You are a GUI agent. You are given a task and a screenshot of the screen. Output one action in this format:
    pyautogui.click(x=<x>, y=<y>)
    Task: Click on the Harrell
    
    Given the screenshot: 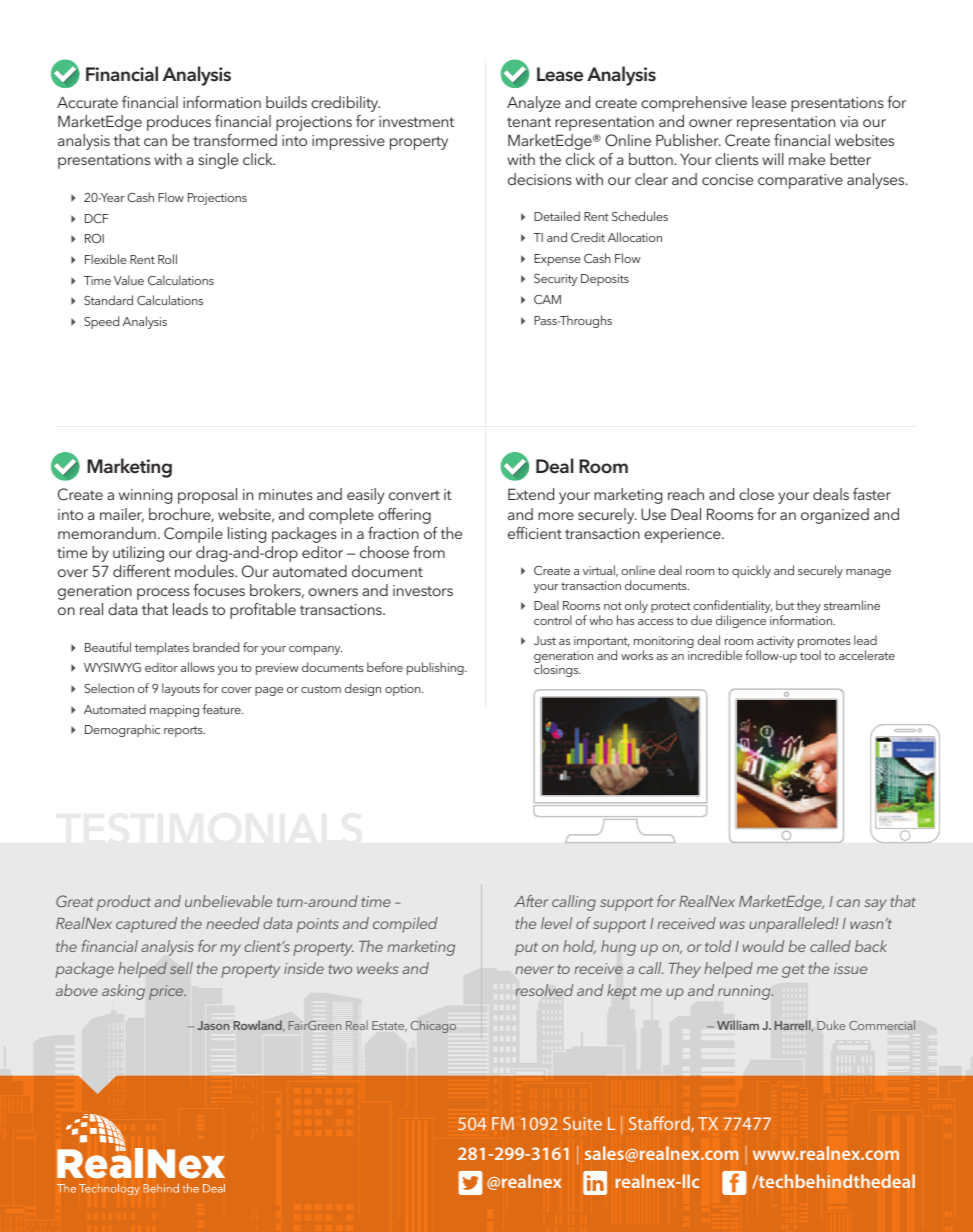 What is the action you would take?
    pyautogui.click(x=794, y=1025)
